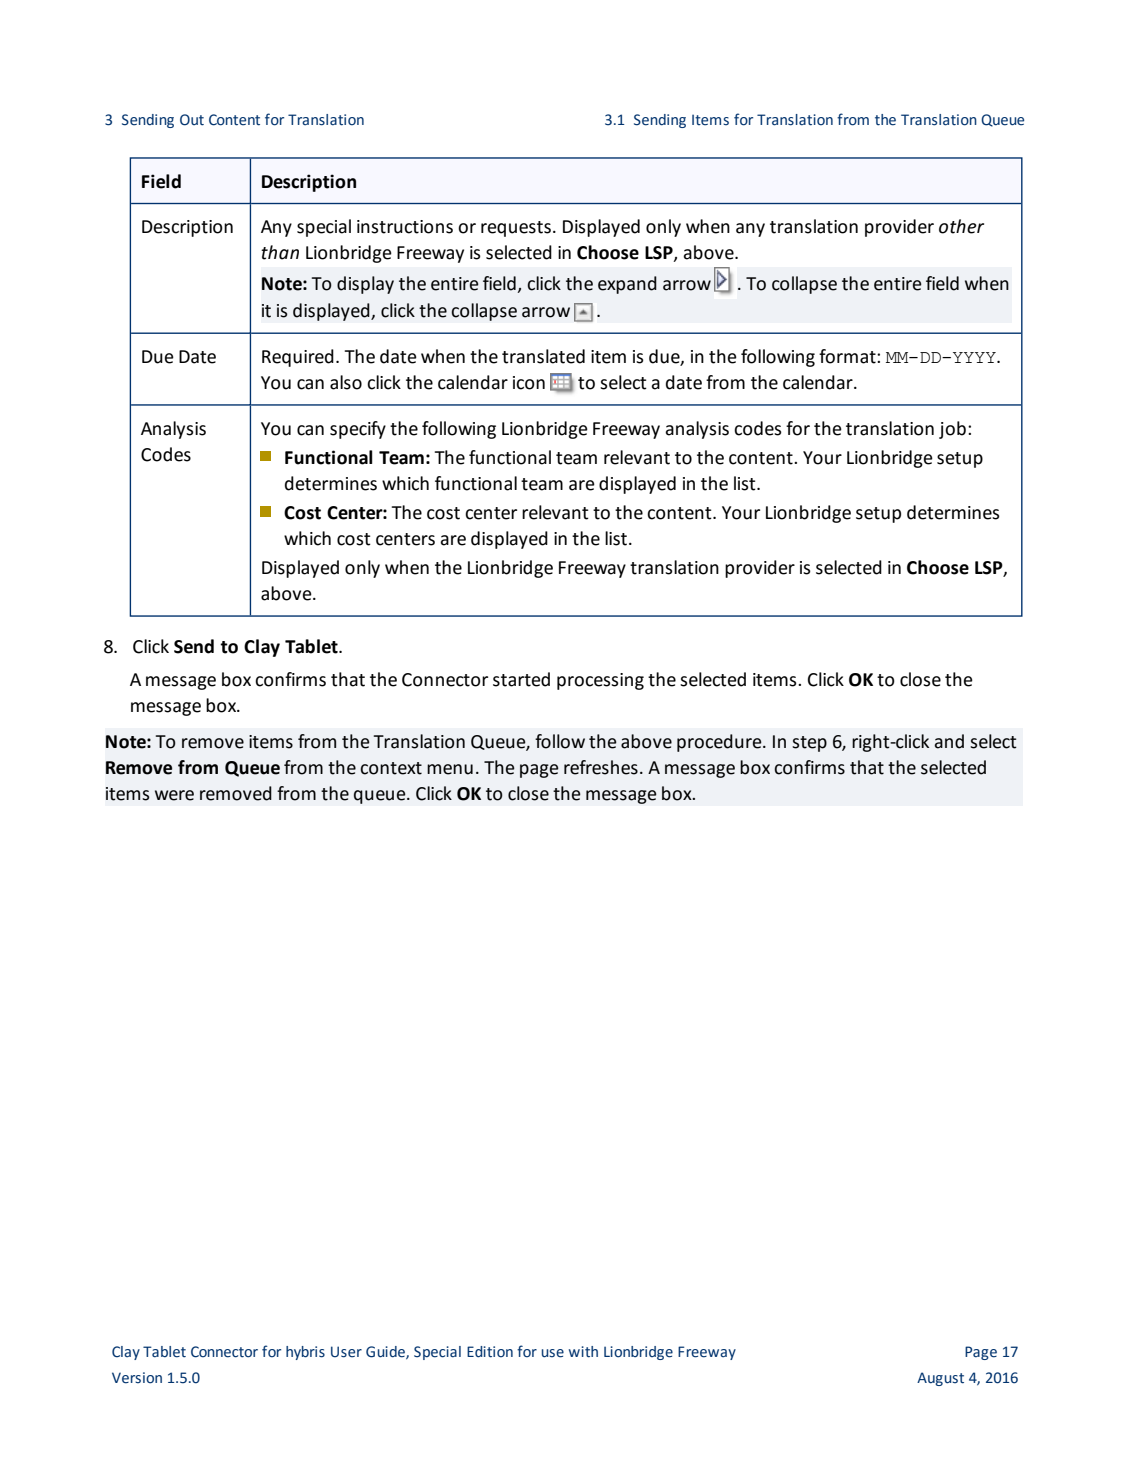 This document has width=1126, height=1457. I want to click on Out, so click(192, 120).
